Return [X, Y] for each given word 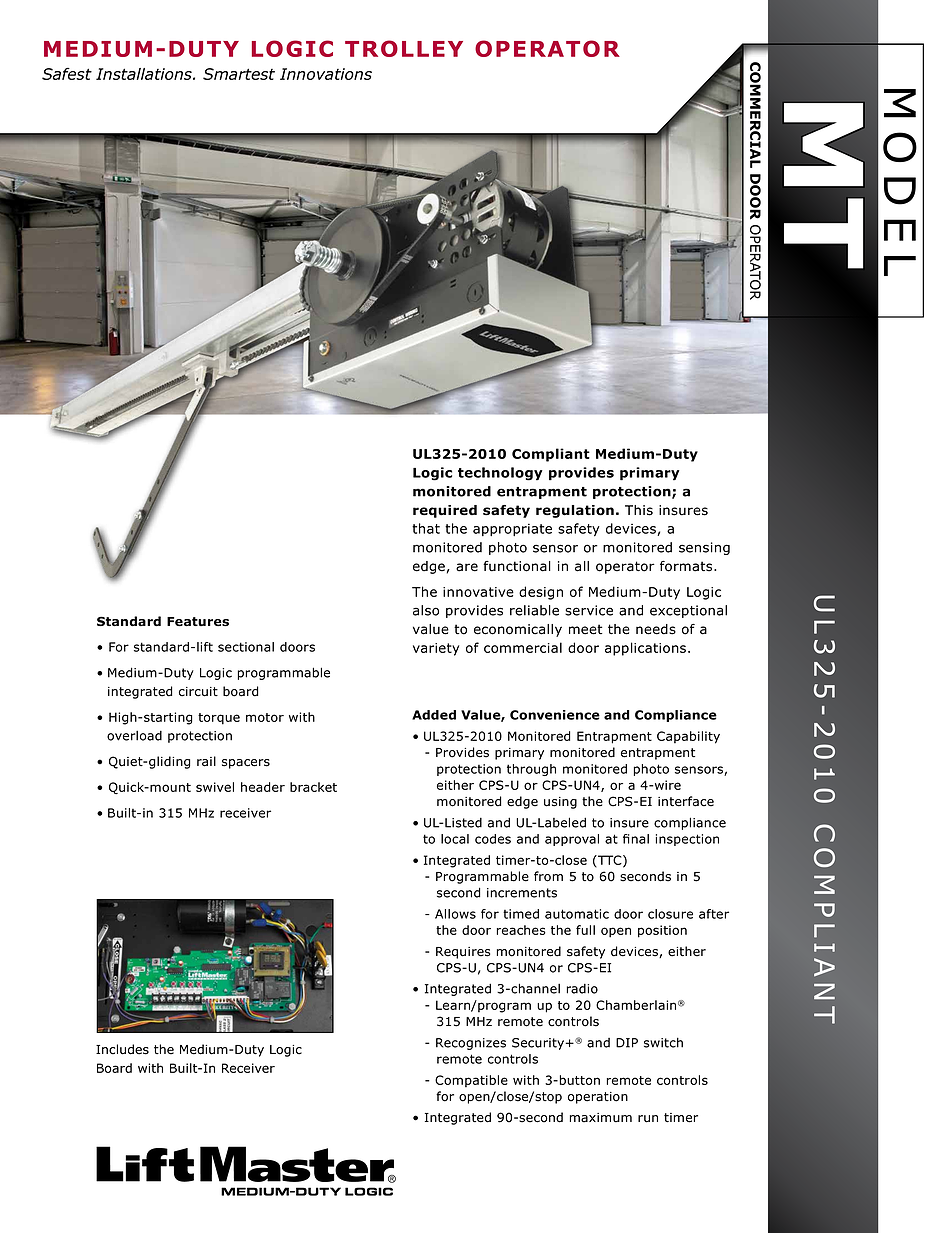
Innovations [326, 74]
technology [500, 474]
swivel [215, 787]
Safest [67, 74]
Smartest [239, 74]
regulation [575, 511]
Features [198, 622]
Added [434, 715]
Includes [122, 1049]
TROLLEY [404, 48]
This [639, 510]
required [445, 511]
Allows [455, 914]
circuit [198, 692]
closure [670, 914]
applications [647, 649]
